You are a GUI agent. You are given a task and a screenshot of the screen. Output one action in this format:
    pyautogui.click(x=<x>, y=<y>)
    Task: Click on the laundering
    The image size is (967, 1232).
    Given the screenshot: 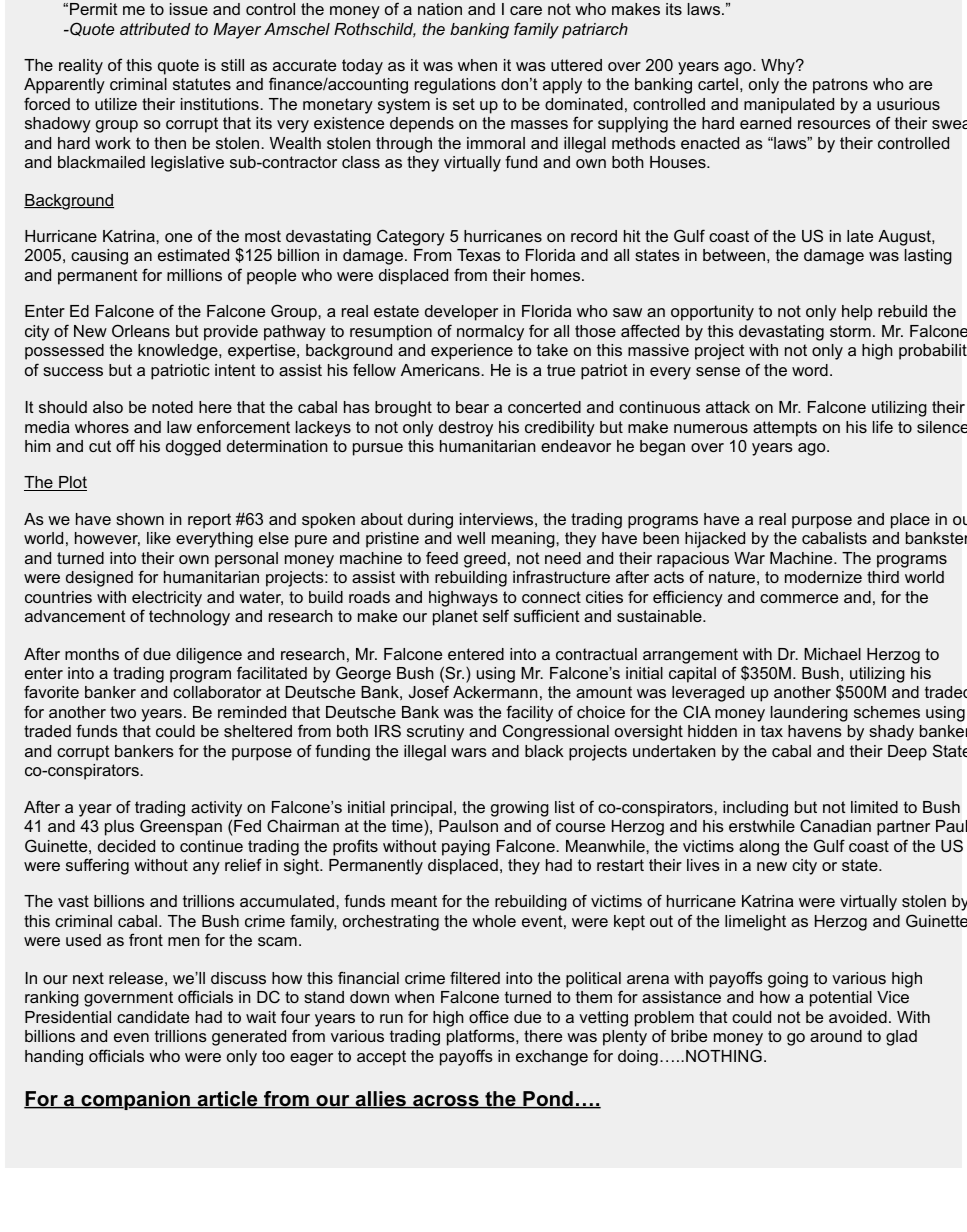 What is the action you would take?
    pyautogui.click(x=809, y=714)
